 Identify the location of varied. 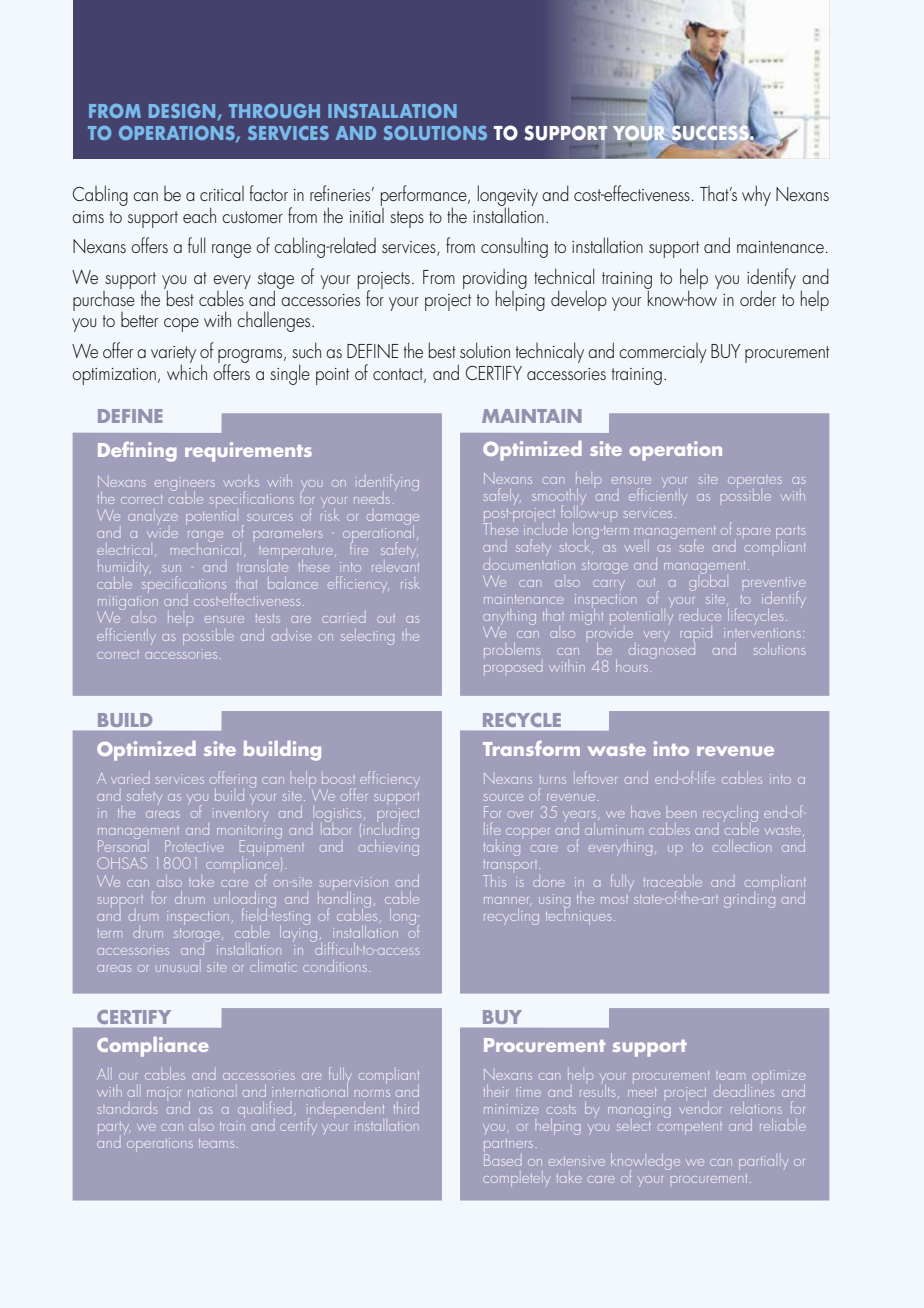
(130, 779).
